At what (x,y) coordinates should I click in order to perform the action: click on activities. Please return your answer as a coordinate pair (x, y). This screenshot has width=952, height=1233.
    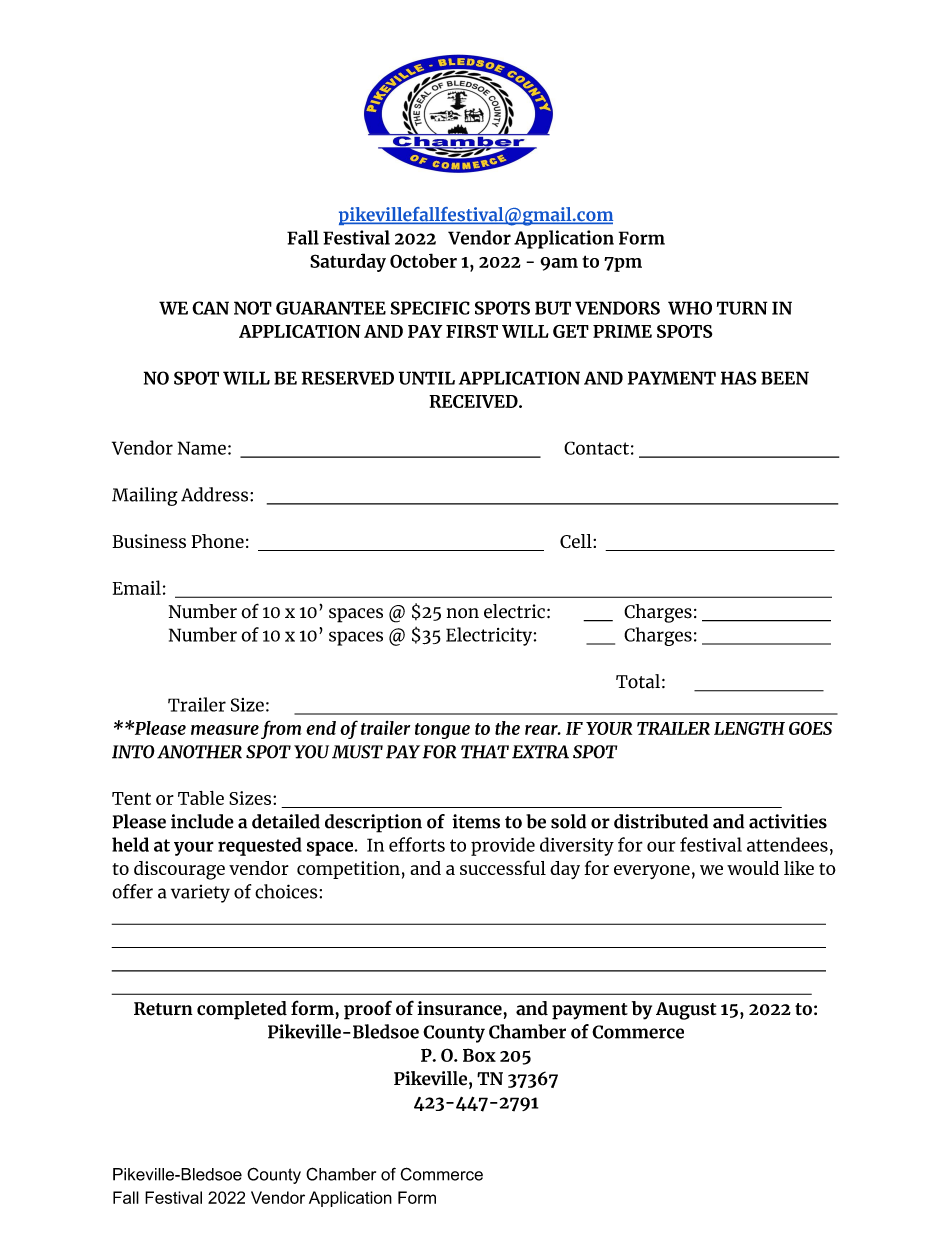
    Looking at the image, I should click on (788, 821).
